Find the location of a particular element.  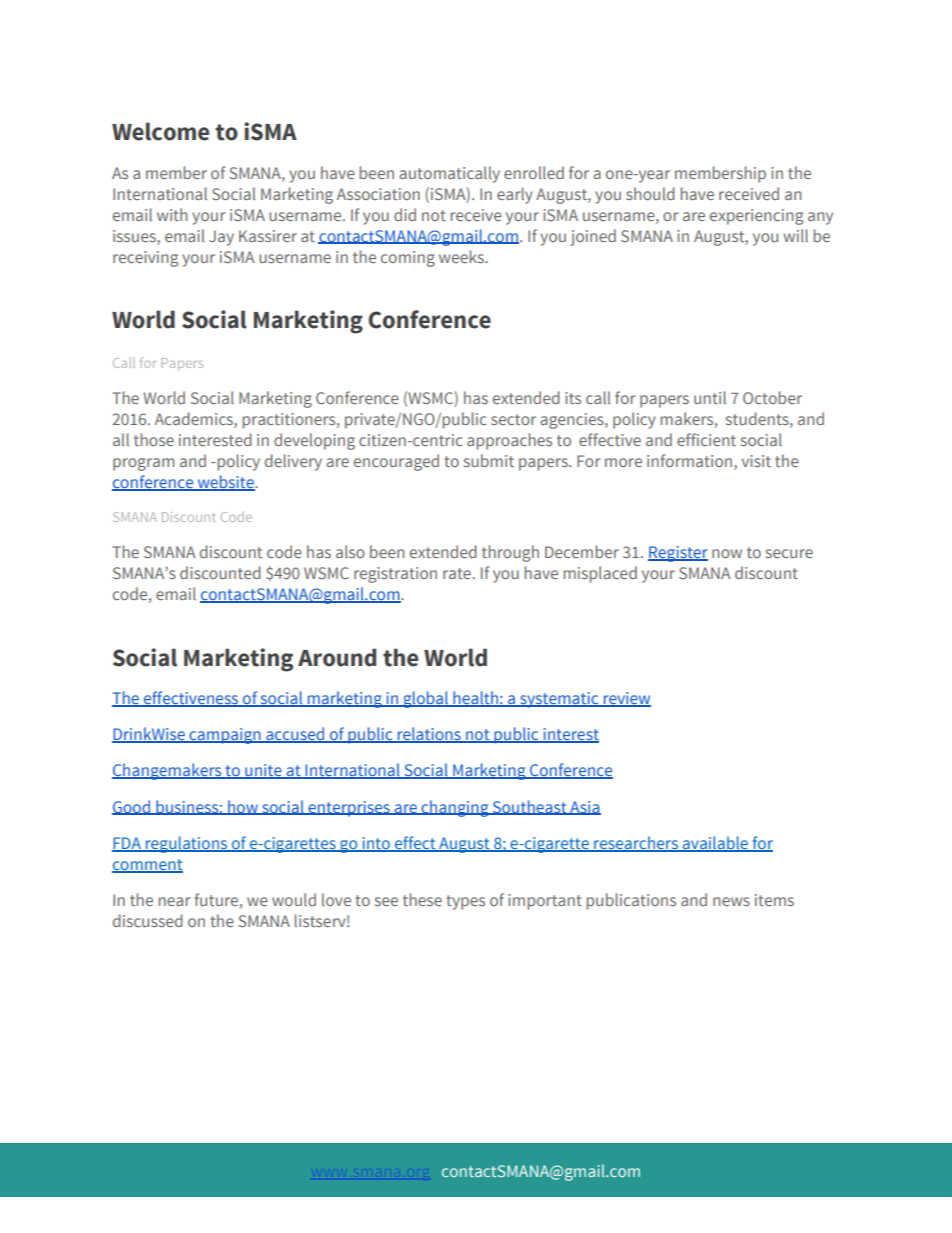

global is located at coordinates (426, 699).
